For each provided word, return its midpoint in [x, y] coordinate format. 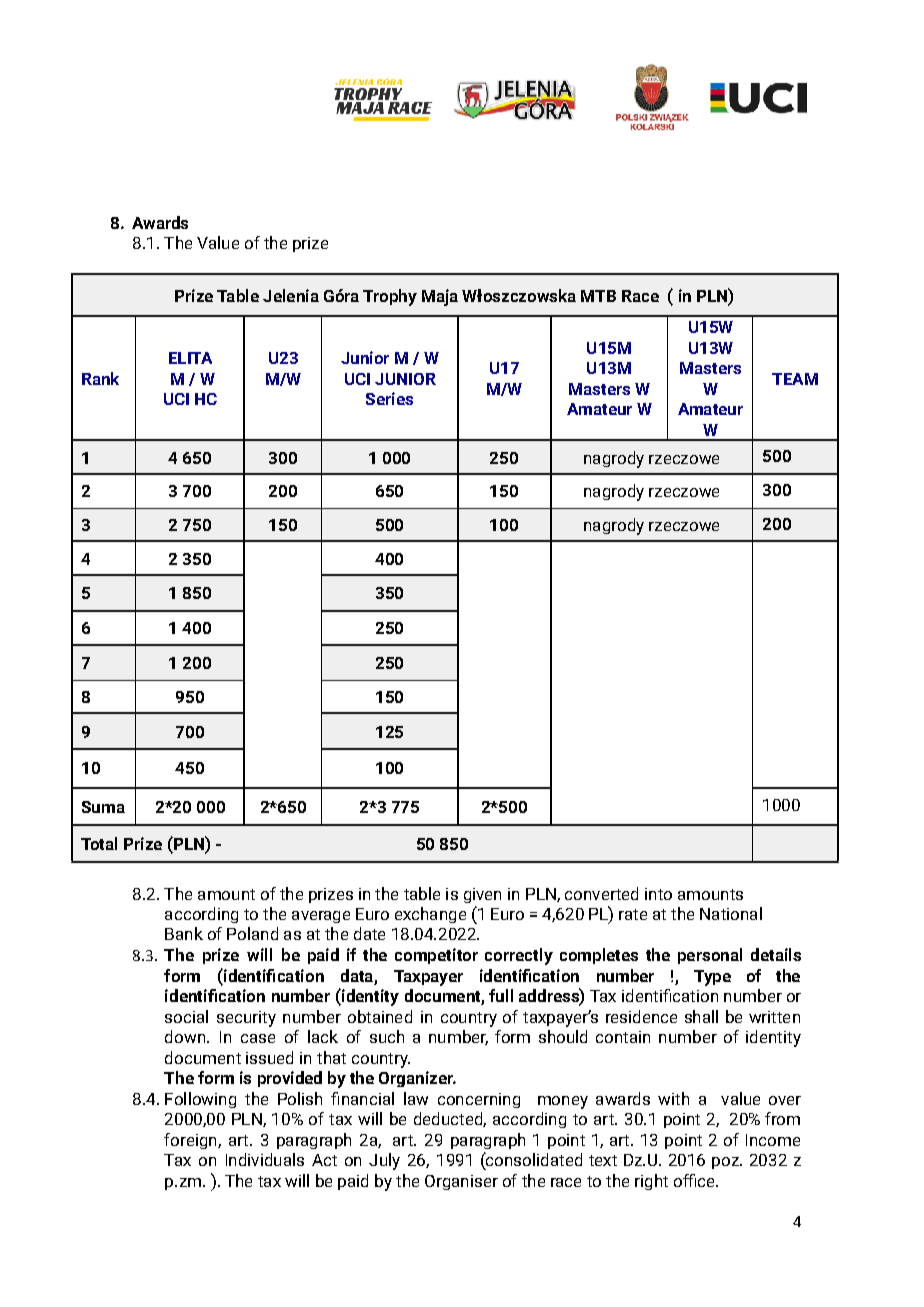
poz [726, 1163]
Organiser [461, 1182]
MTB [598, 296]
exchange [430, 915]
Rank [100, 378]
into [658, 894]
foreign [191, 1141]
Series [389, 398]
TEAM [795, 379]
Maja [440, 297]
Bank [184, 933]
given [482, 895]
